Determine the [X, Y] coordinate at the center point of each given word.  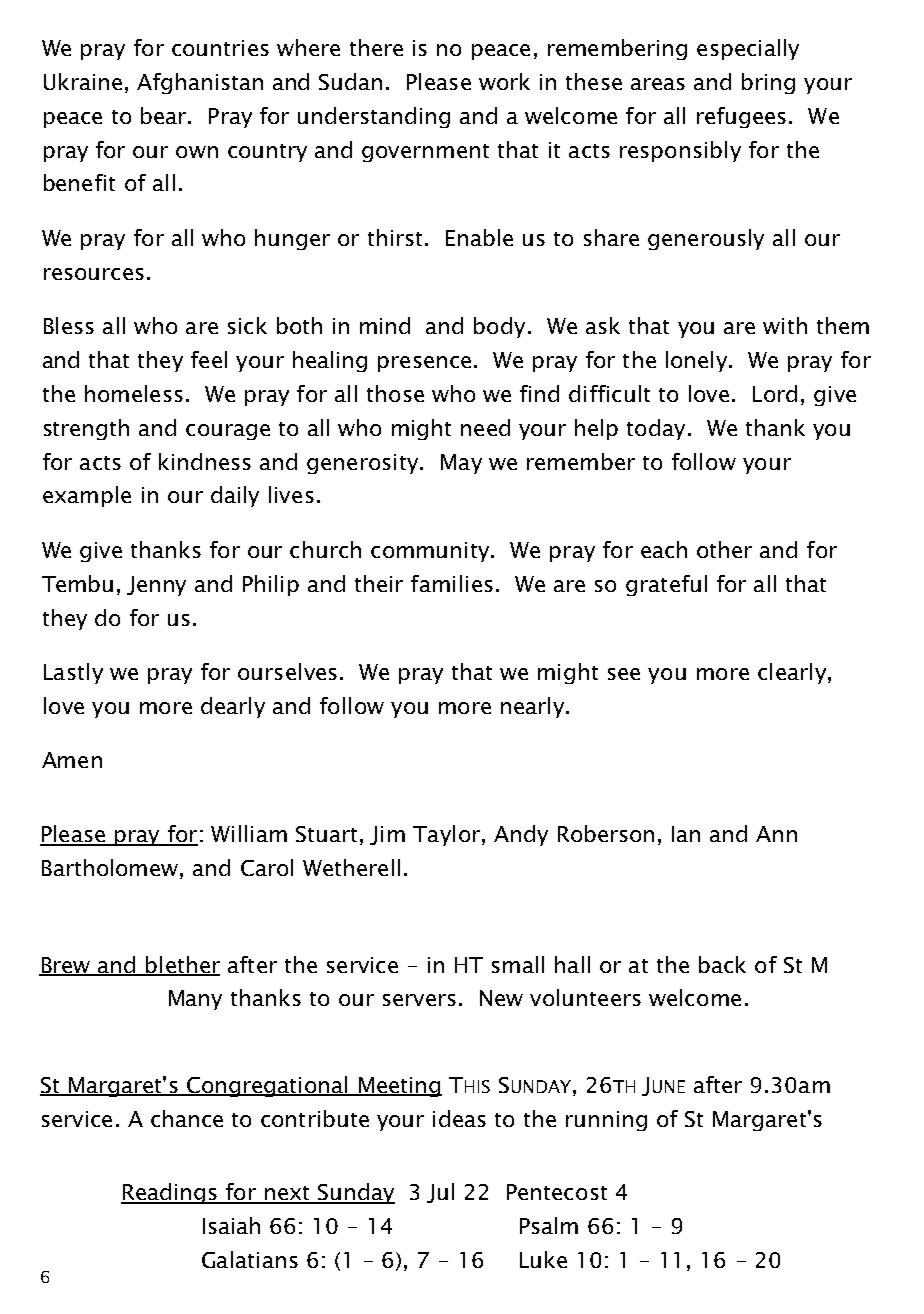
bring [768, 83]
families [452, 583]
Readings [170, 1193]
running [606, 1121]
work [504, 81]
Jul [440, 1193]
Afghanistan [200, 83]
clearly [792, 673]
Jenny [156, 586]
